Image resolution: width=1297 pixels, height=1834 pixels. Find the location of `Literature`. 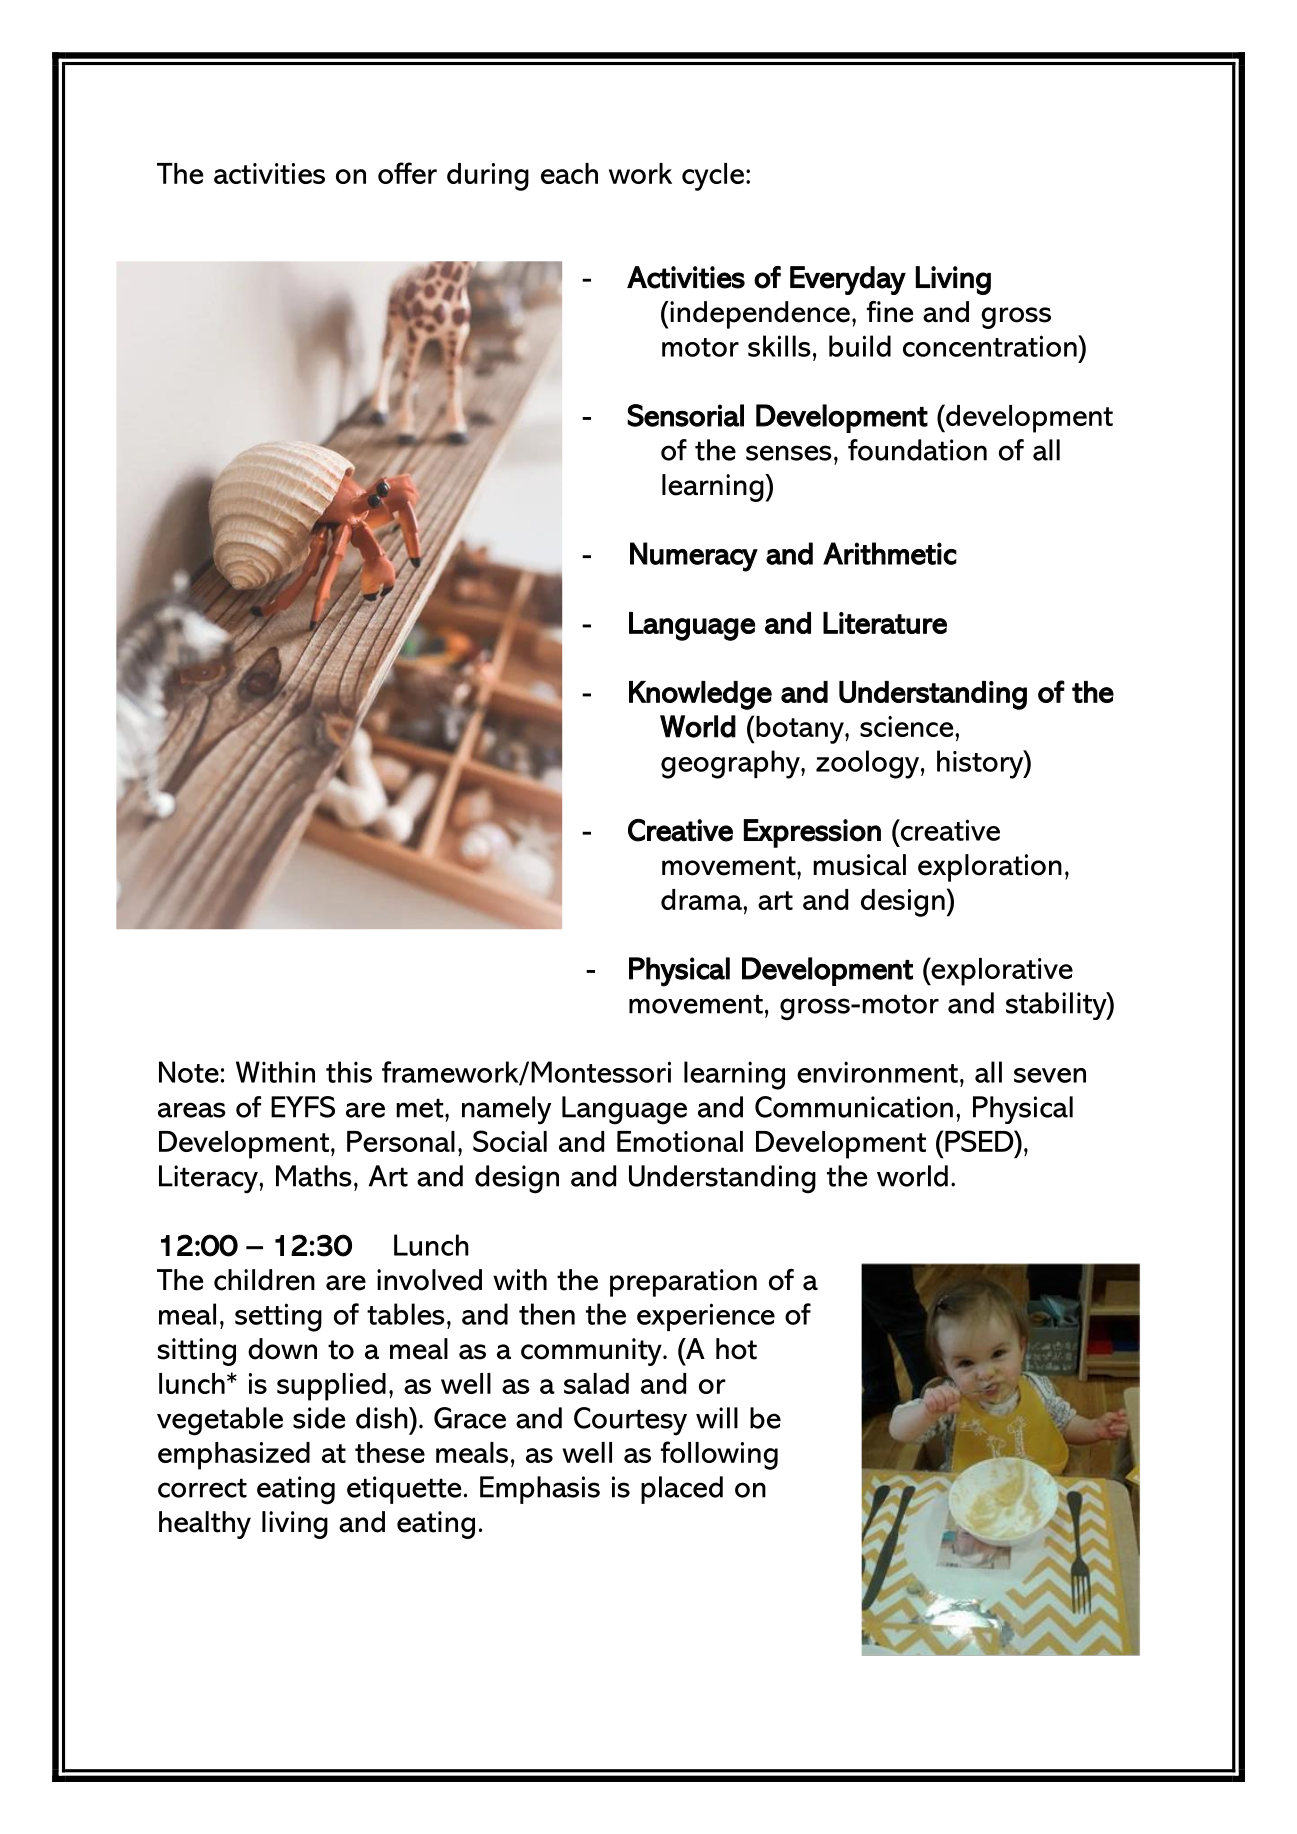

Literature is located at coordinates (885, 623).
